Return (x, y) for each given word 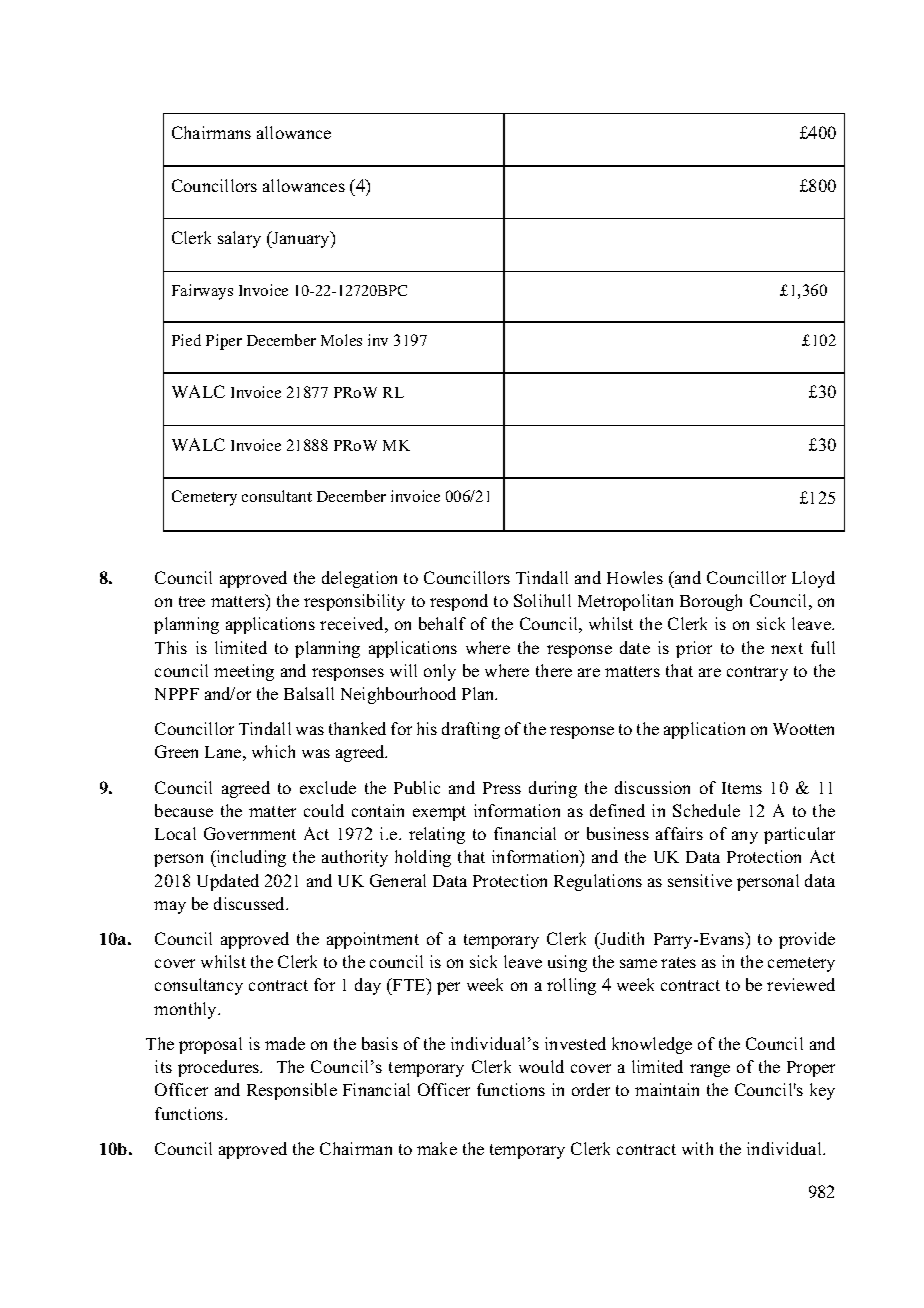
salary (239, 239)
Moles (341, 340)
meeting (244, 672)
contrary (757, 673)
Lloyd (813, 579)
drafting (471, 730)
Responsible (292, 1091)
